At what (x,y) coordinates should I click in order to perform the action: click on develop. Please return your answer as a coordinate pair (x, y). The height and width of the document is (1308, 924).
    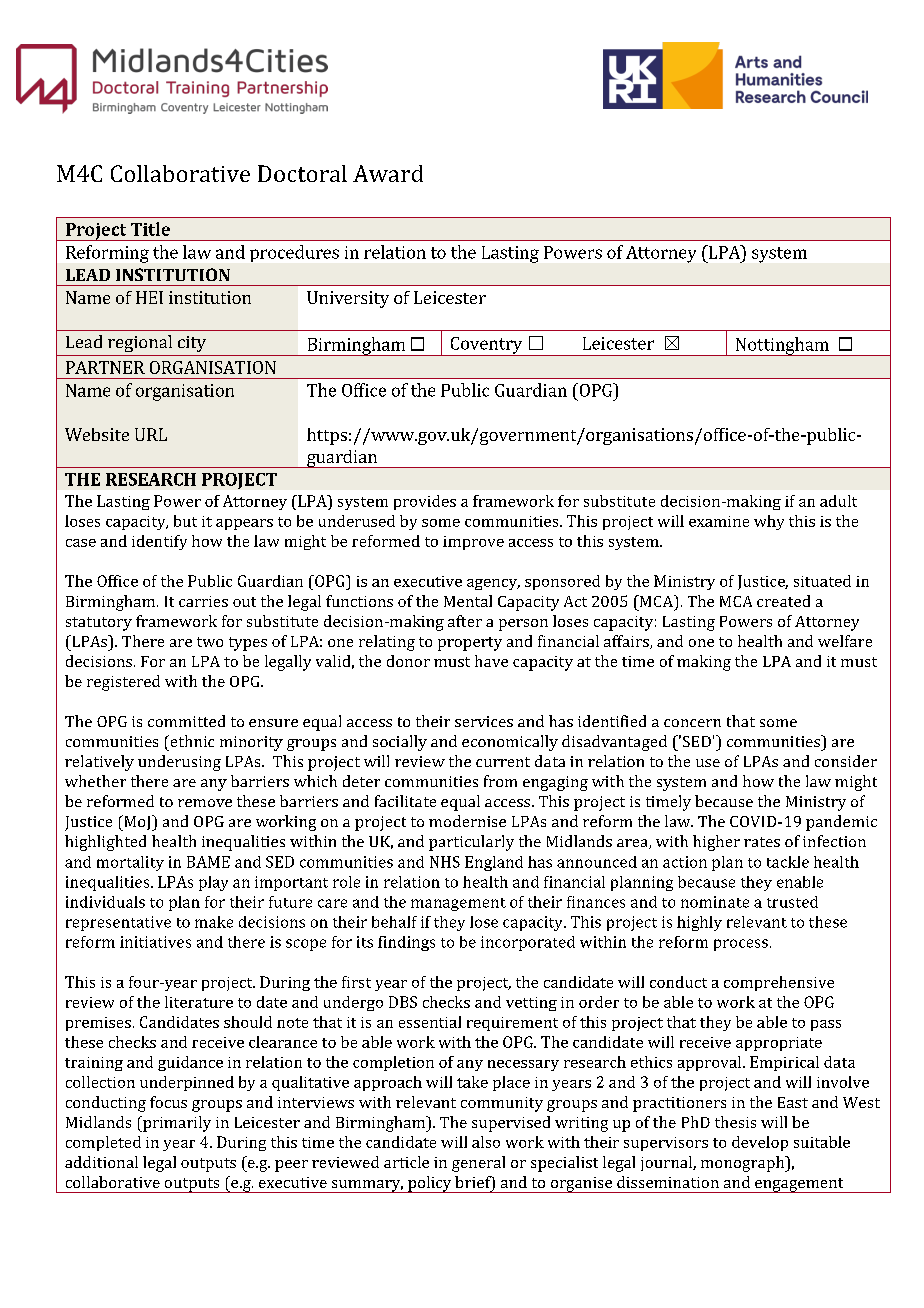
    Looking at the image, I should click on (760, 1143).
